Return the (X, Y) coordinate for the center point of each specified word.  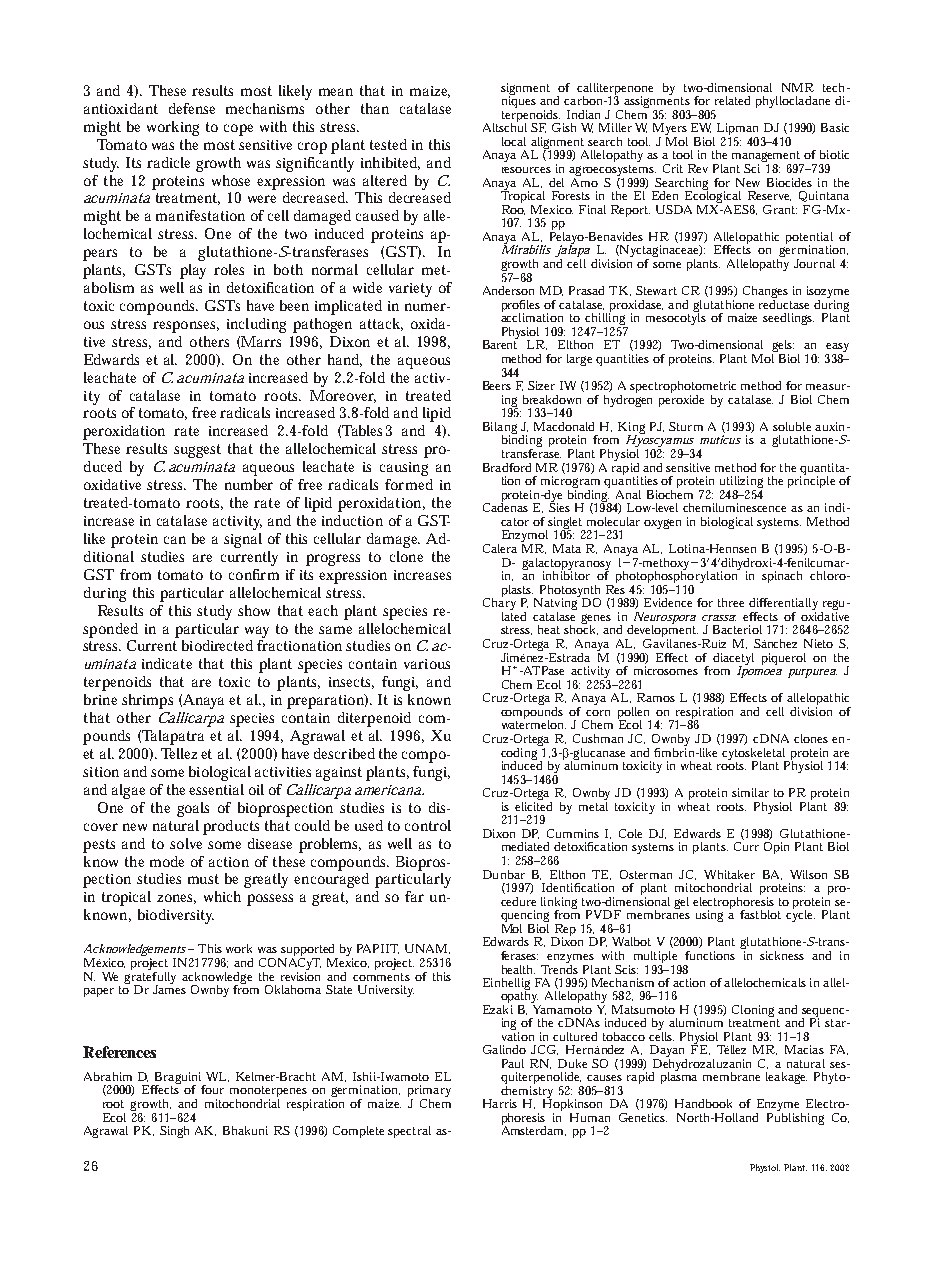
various (427, 664)
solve (186, 843)
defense (192, 108)
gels (783, 347)
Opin (776, 848)
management (768, 158)
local (514, 141)
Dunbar (504, 874)
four (212, 1089)
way (257, 632)
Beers (497, 385)
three (731, 602)
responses (186, 327)
